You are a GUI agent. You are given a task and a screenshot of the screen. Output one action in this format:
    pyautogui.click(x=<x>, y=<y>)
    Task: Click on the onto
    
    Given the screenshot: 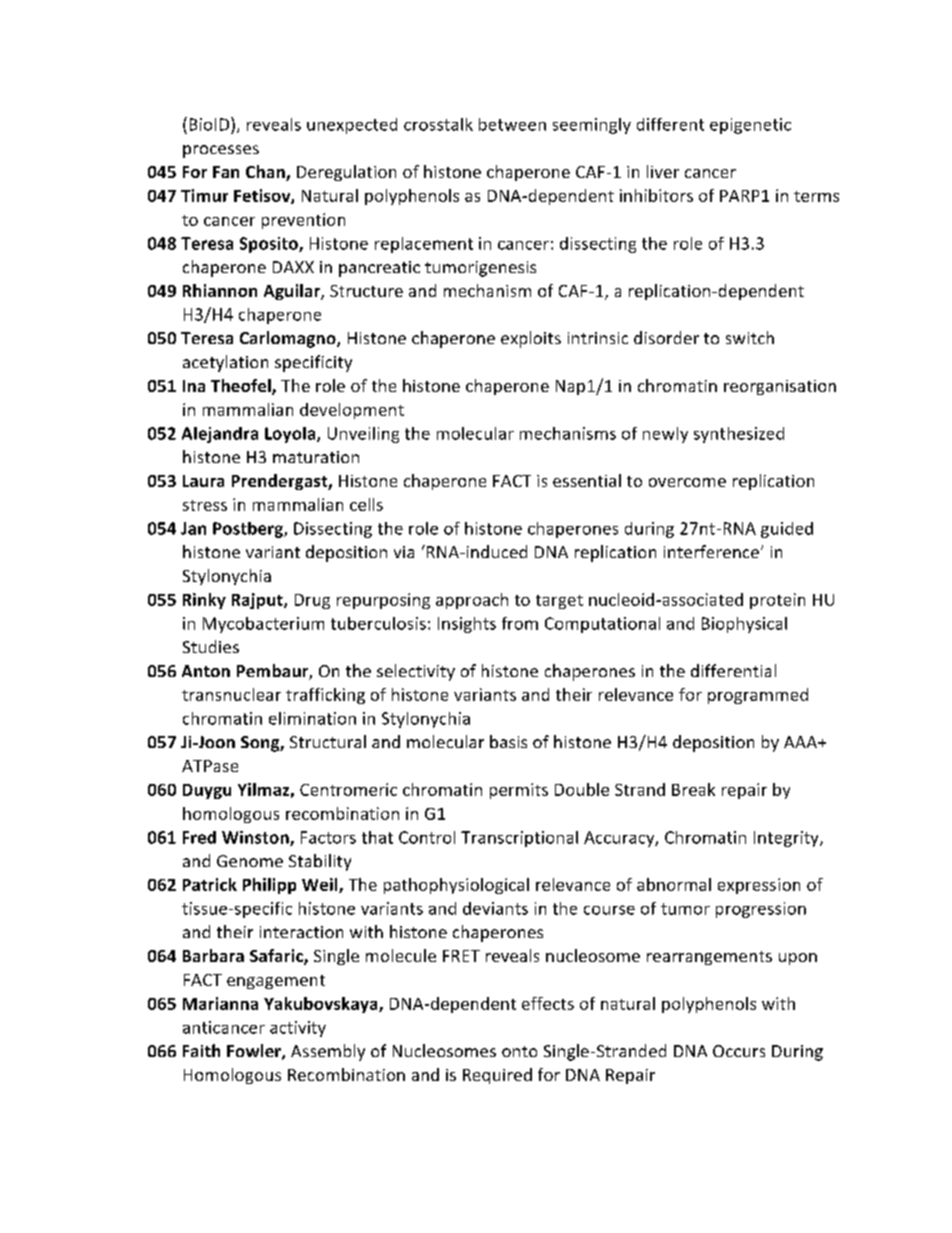 What is the action you would take?
    pyautogui.click(x=519, y=1051)
